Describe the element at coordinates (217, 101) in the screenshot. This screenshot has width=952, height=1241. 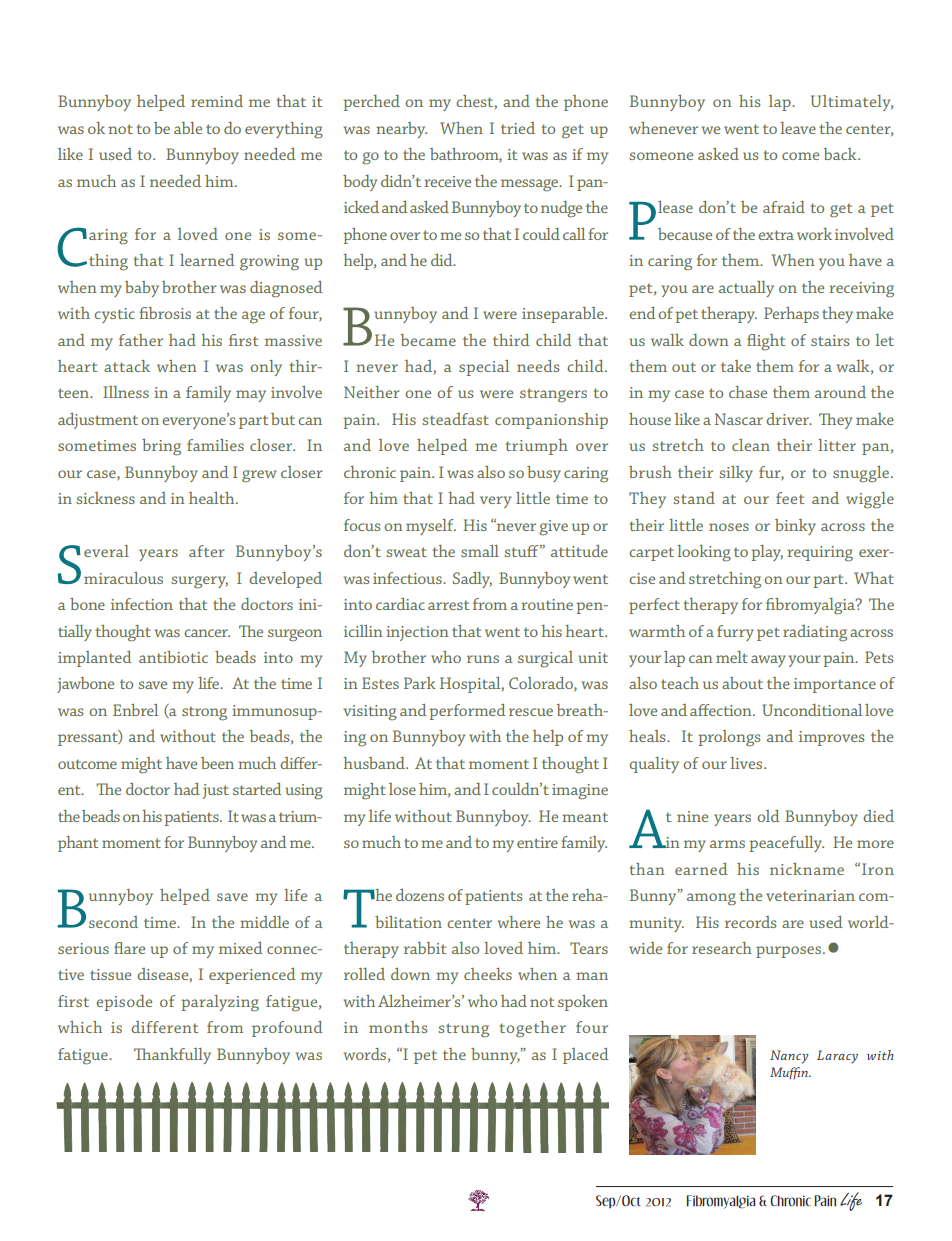
I see `remind` at that location.
